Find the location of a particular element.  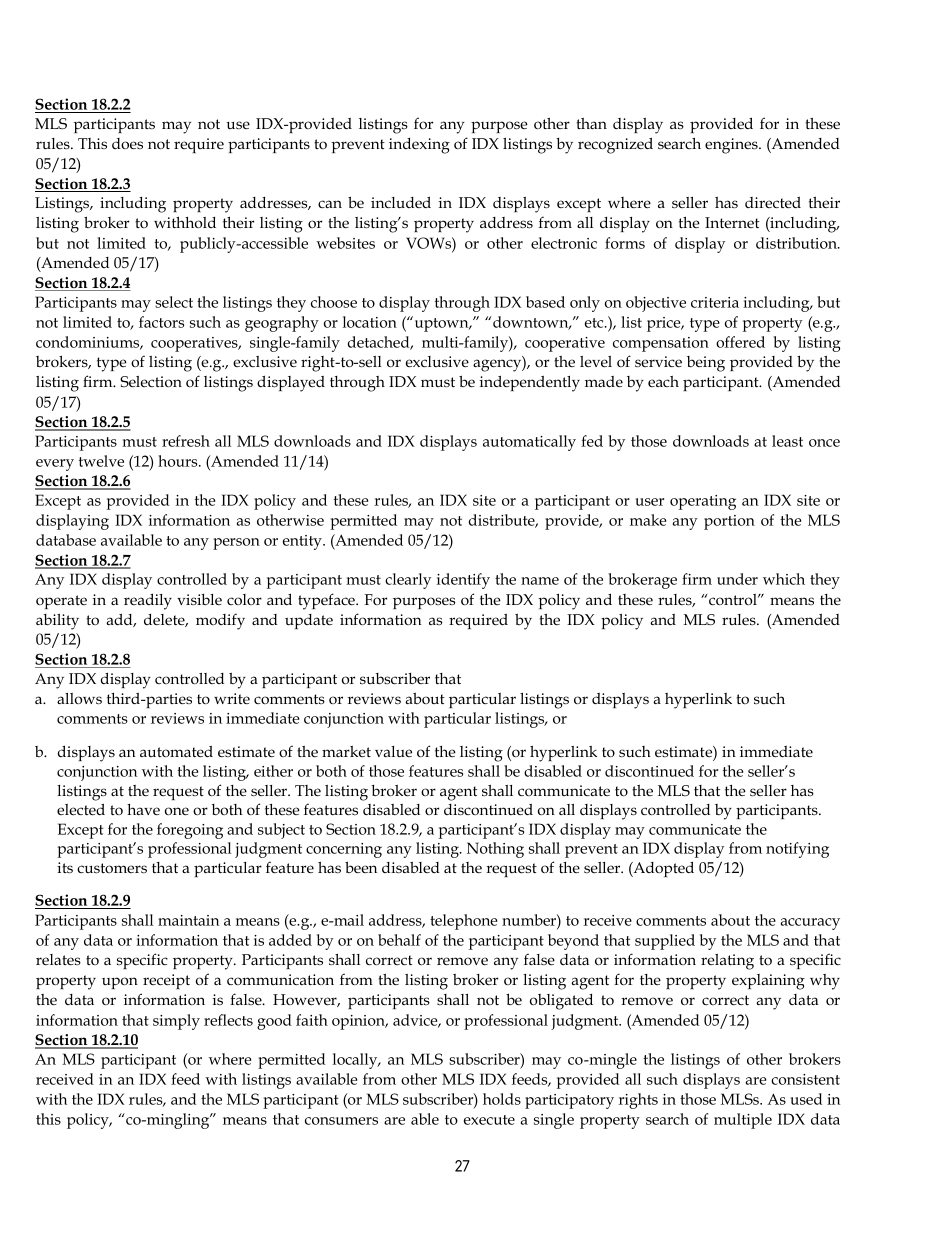

under is located at coordinates (737, 579).
